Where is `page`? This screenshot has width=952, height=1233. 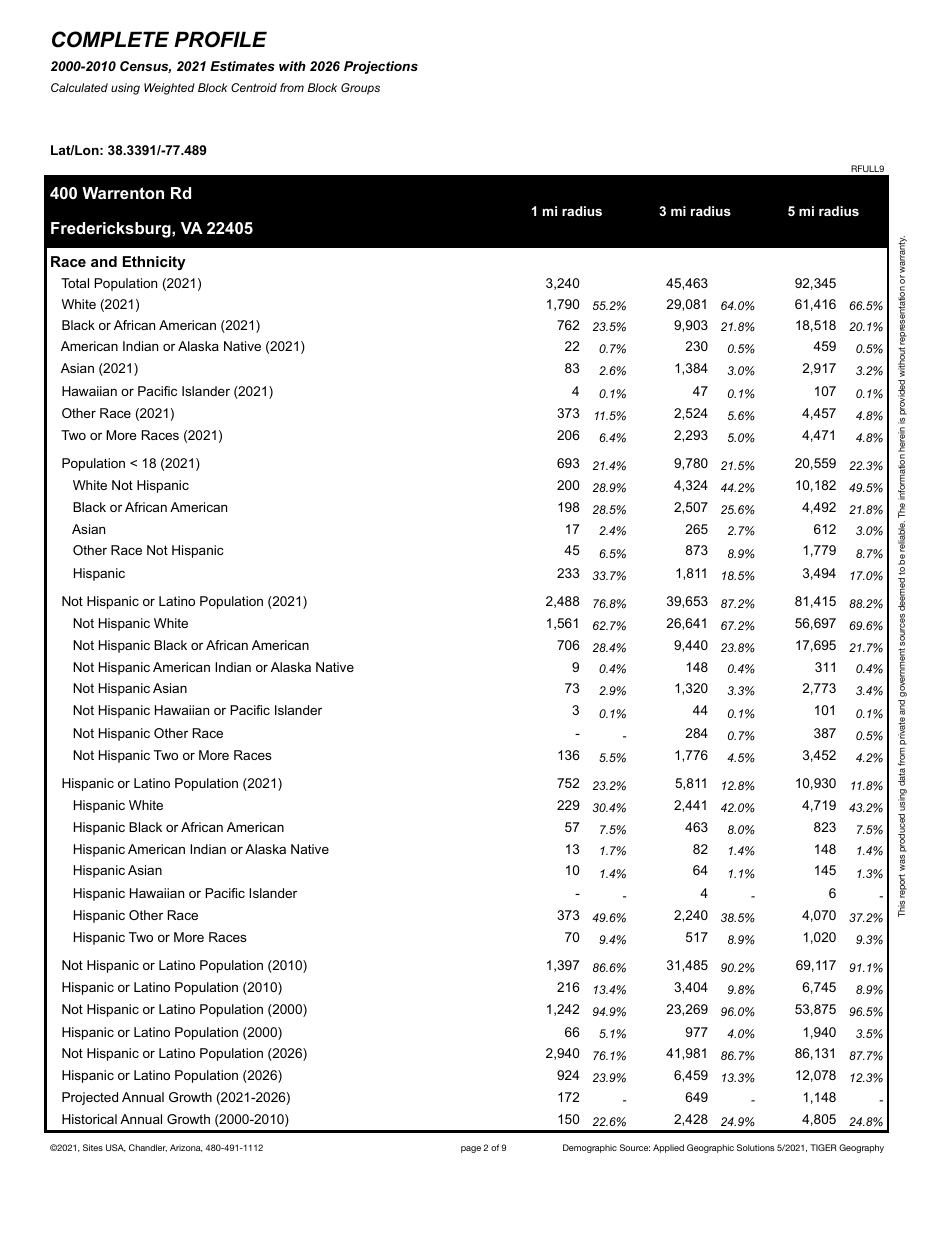 page is located at coordinates (471, 1149).
